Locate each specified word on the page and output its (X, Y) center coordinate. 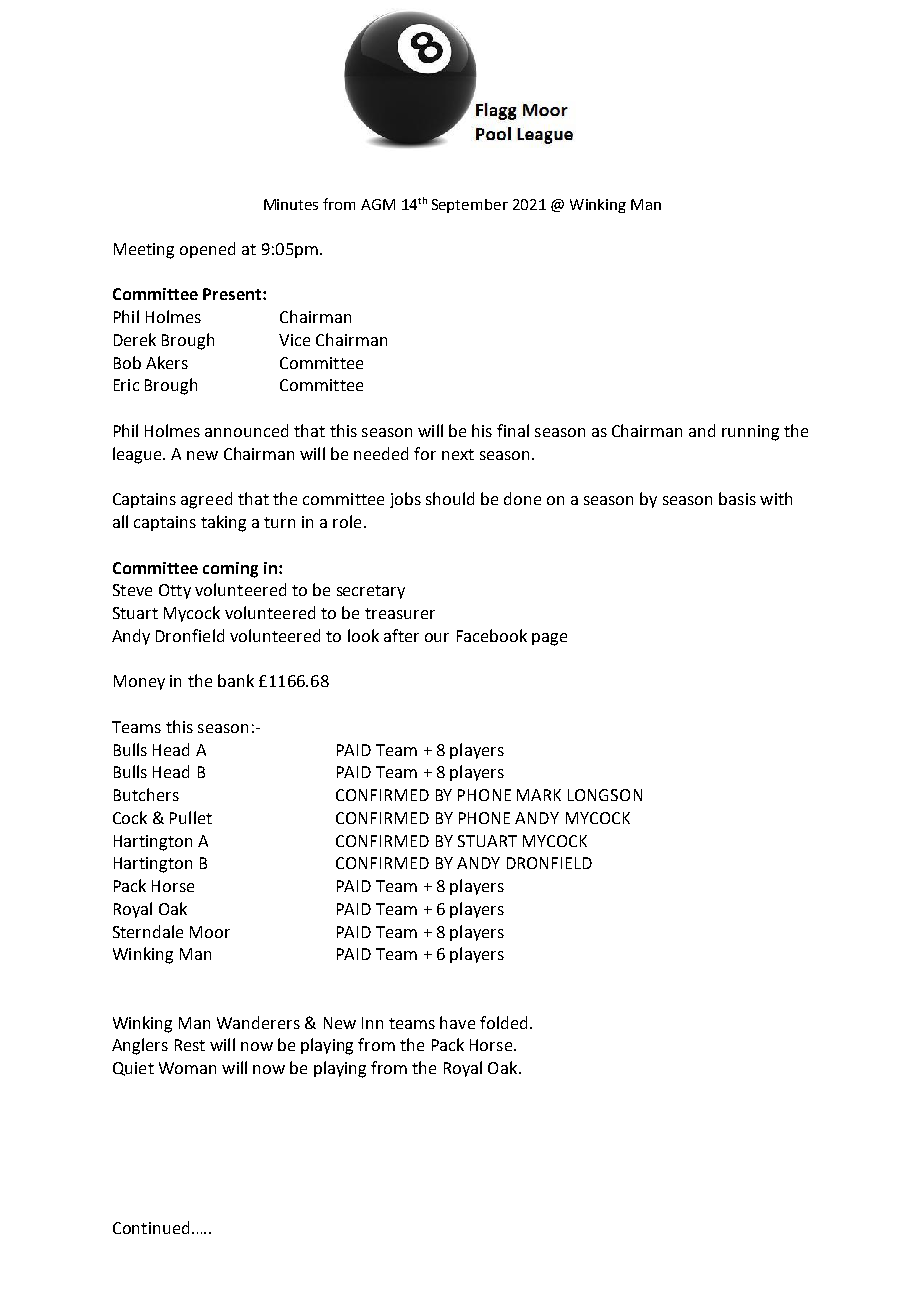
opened (207, 250)
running (750, 433)
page (549, 639)
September (470, 206)
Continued (151, 1227)
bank (236, 680)
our (437, 637)
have (457, 1022)
